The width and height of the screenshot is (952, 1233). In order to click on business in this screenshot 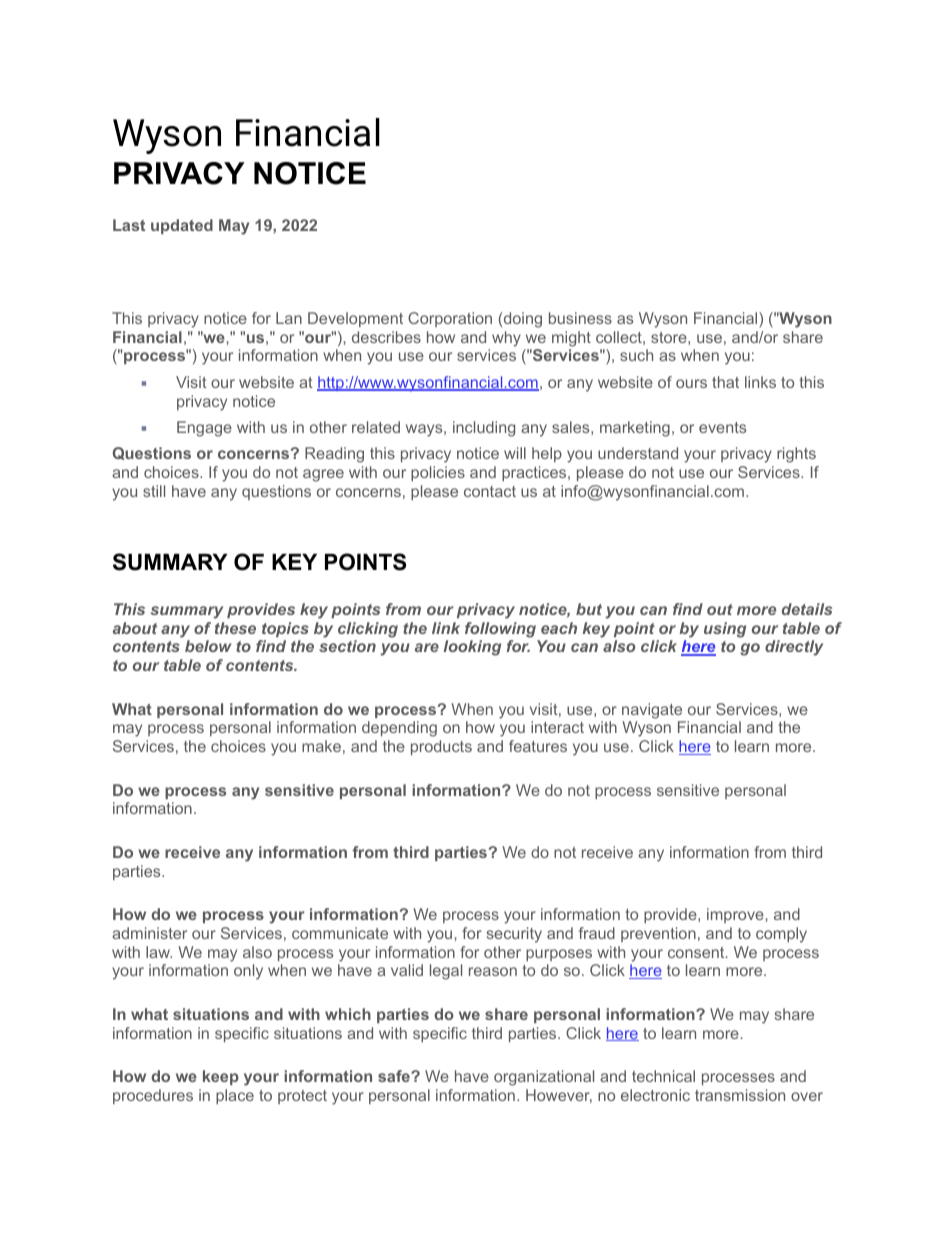, I will do `click(580, 318)`.
